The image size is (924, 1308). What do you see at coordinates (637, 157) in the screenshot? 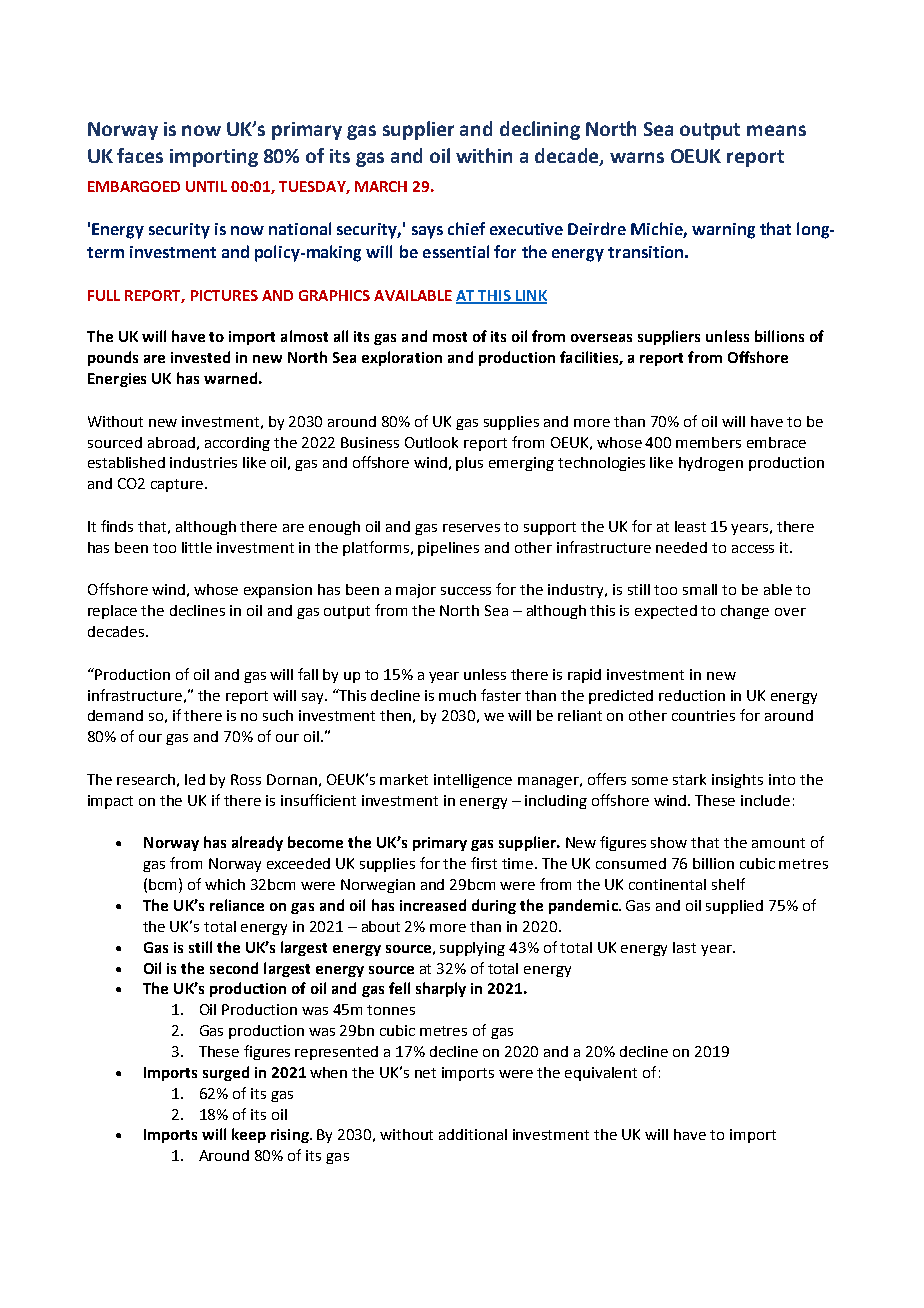
I see `warns` at bounding box center [637, 157].
